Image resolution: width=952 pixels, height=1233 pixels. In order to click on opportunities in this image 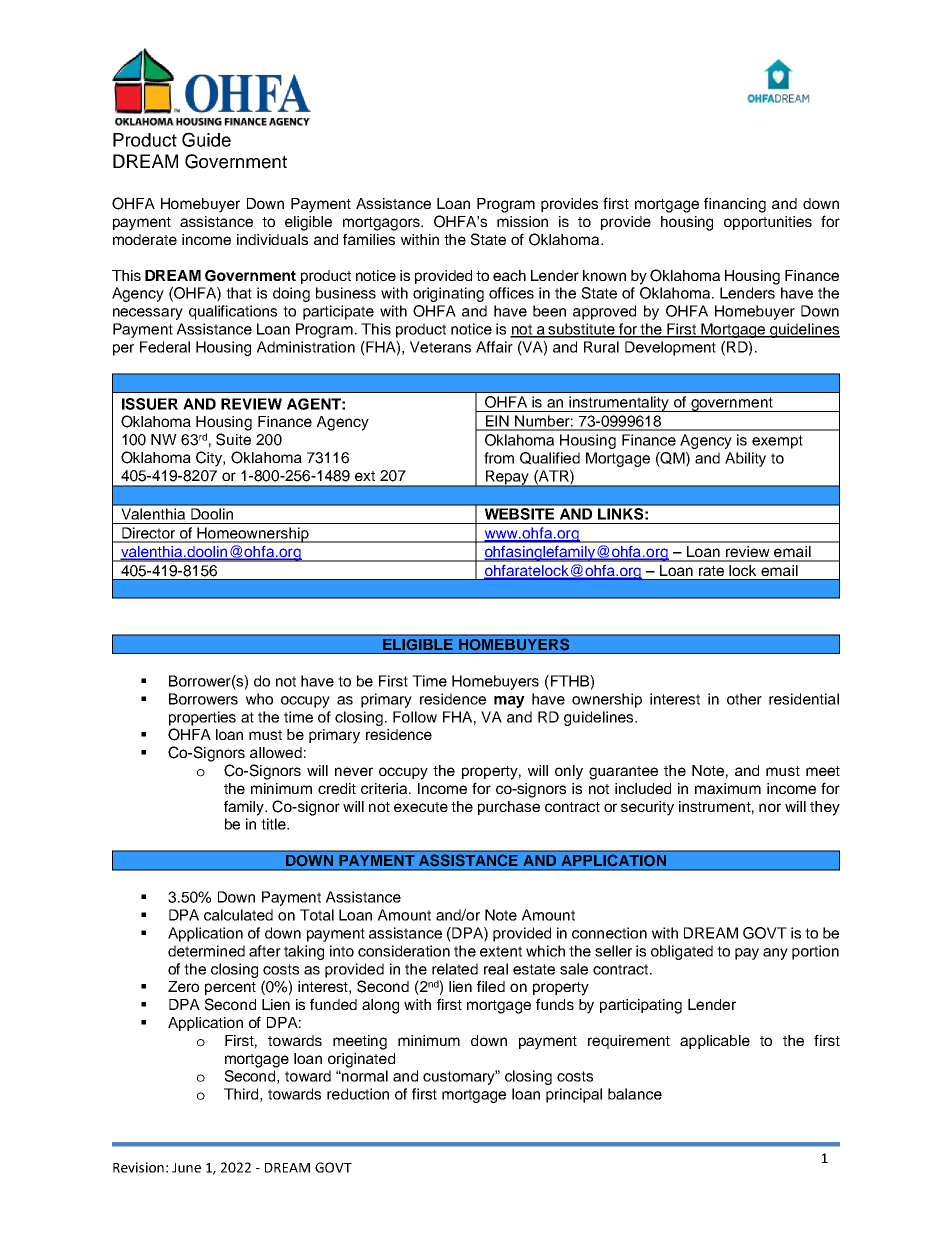, I will do `click(768, 223)`.
